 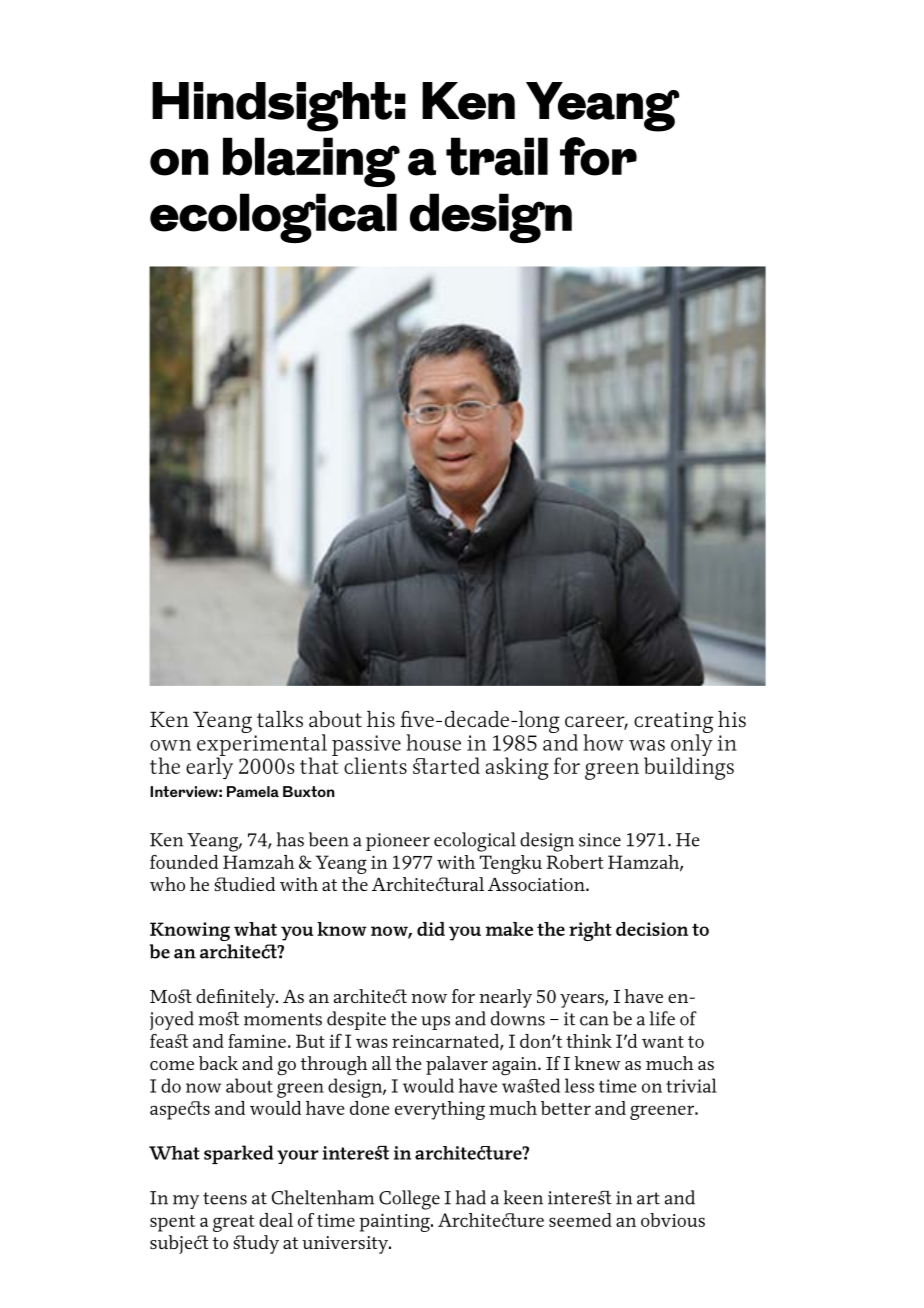 I want to click on obvious, so click(x=673, y=1220).
